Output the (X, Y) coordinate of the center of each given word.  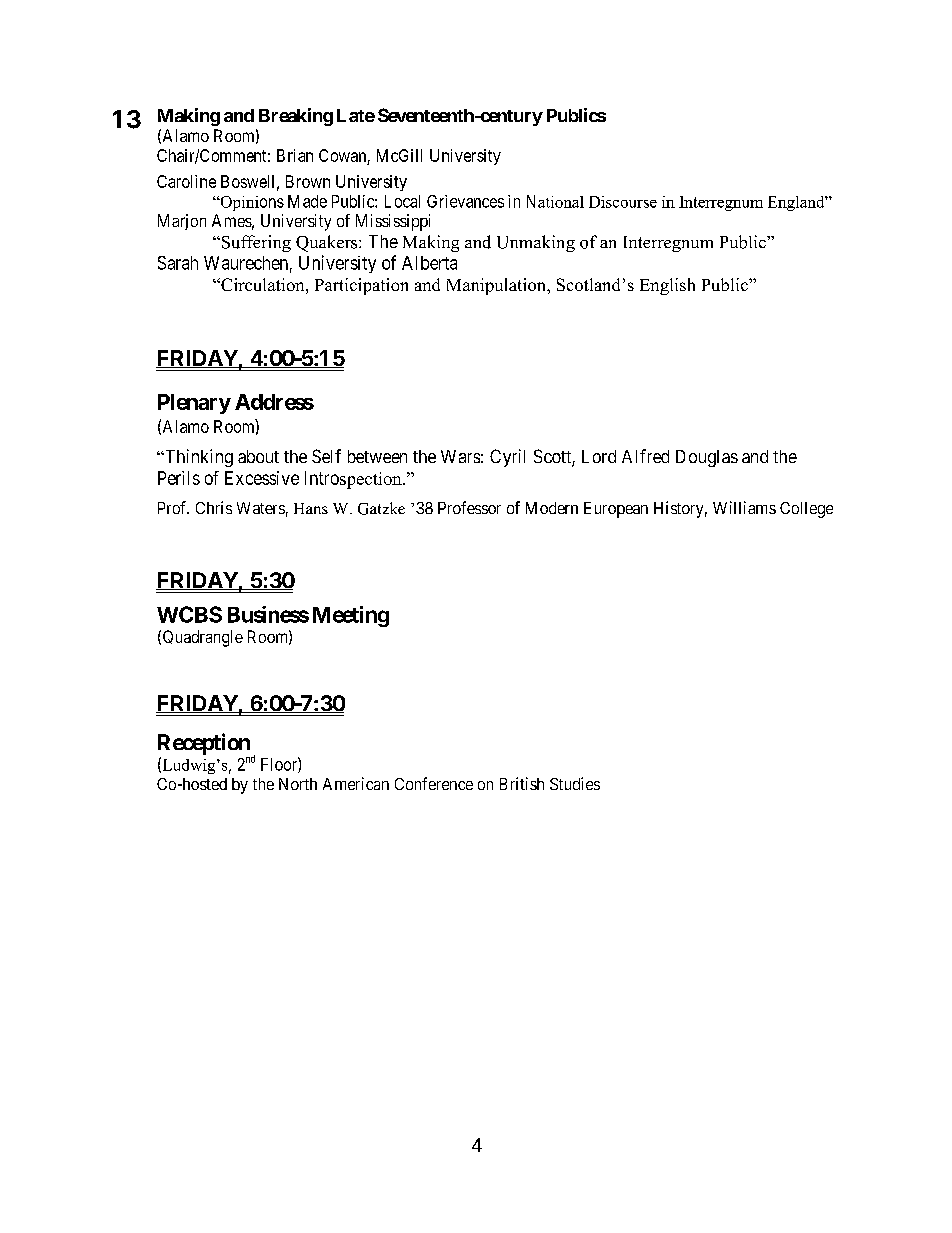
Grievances (465, 201)
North (298, 784)
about (258, 456)
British (522, 783)
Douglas (707, 458)
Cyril (507, 458)
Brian (295, 155)
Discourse (623, 202)
